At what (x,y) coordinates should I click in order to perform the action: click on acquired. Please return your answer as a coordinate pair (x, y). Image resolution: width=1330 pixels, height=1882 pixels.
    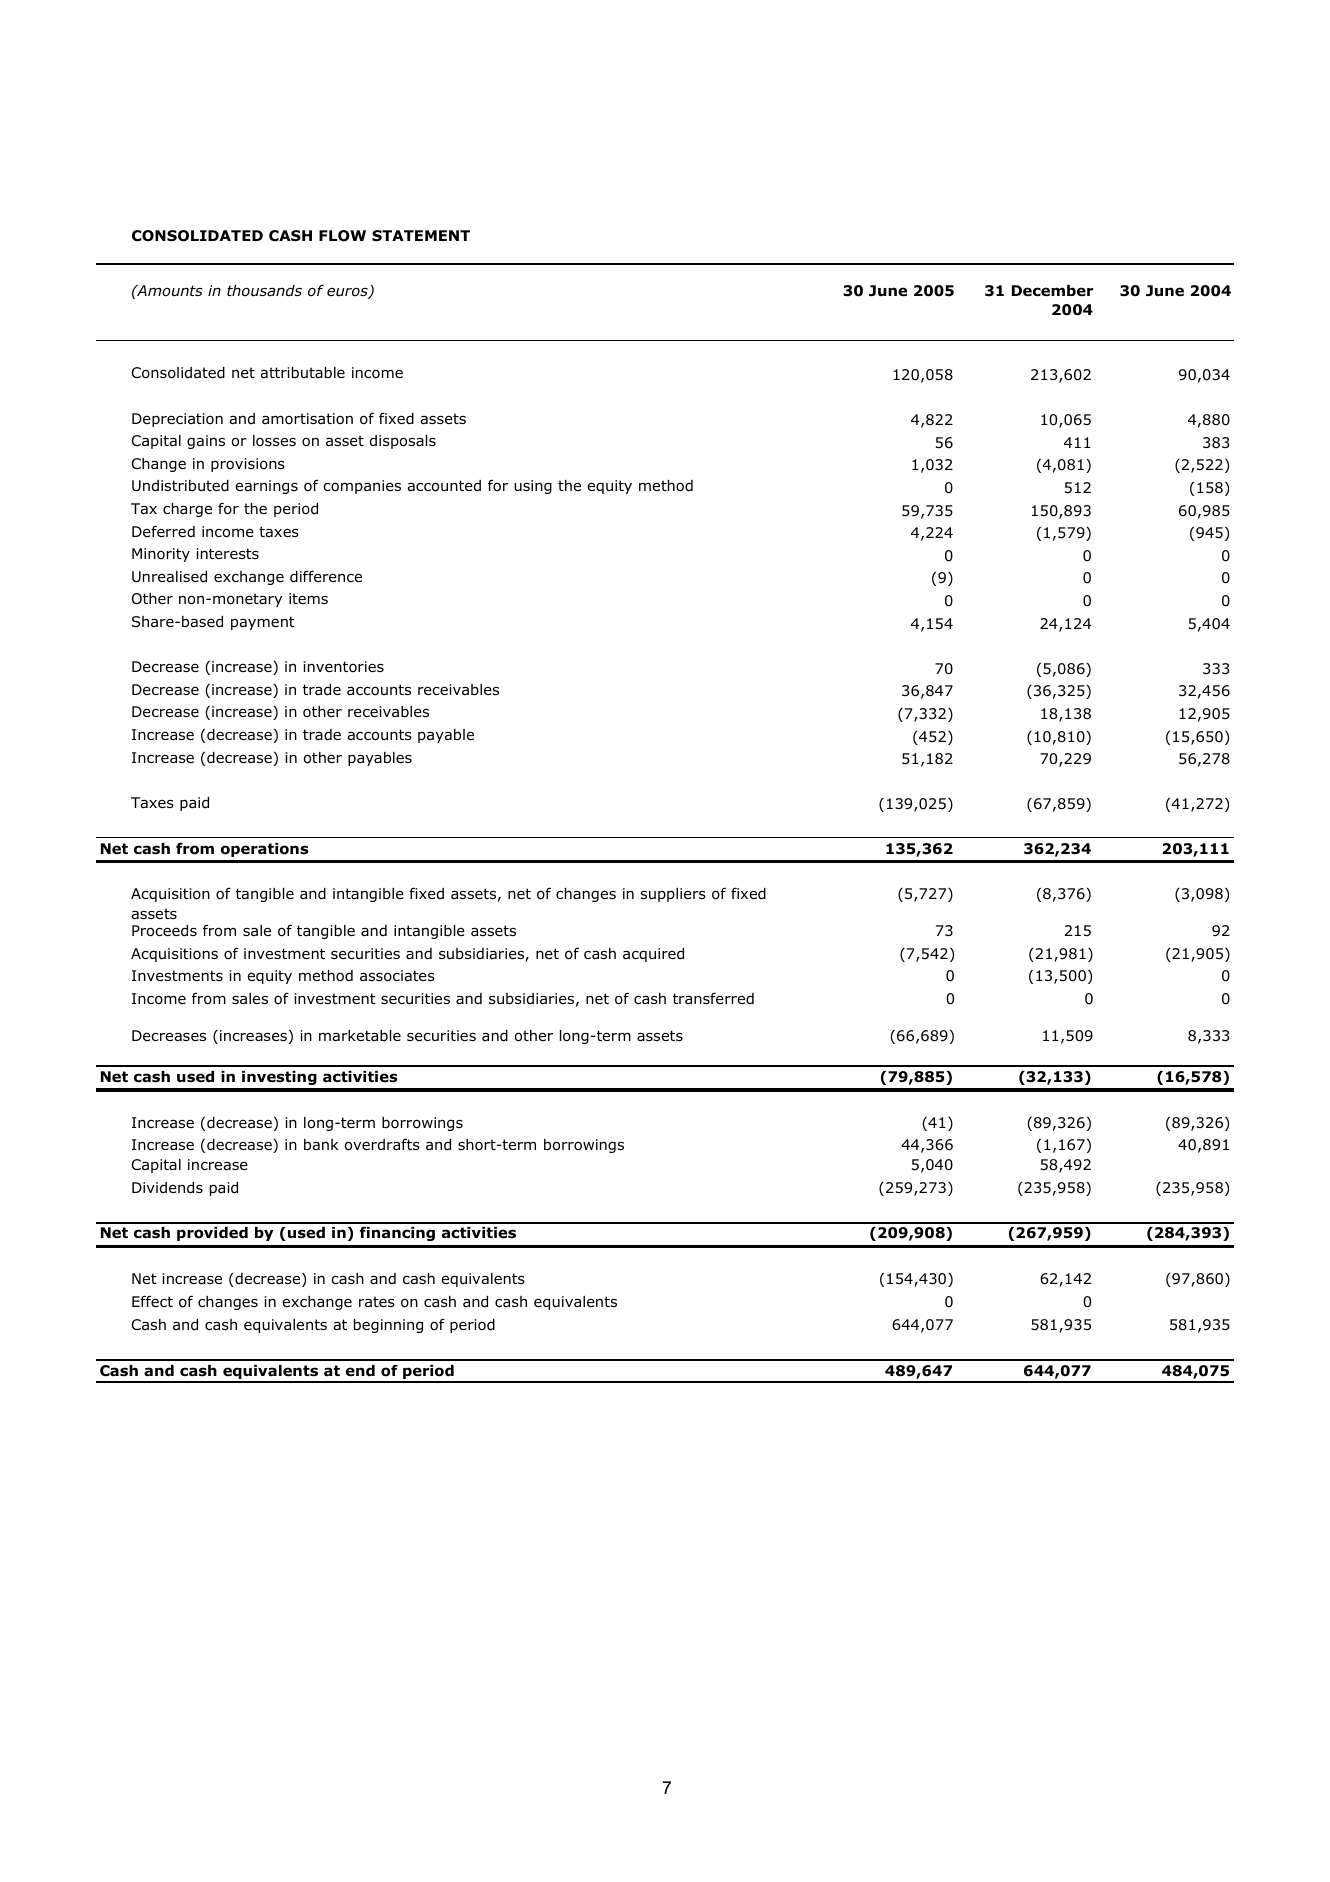
    Looking at the image, I should click on (653, 955).
